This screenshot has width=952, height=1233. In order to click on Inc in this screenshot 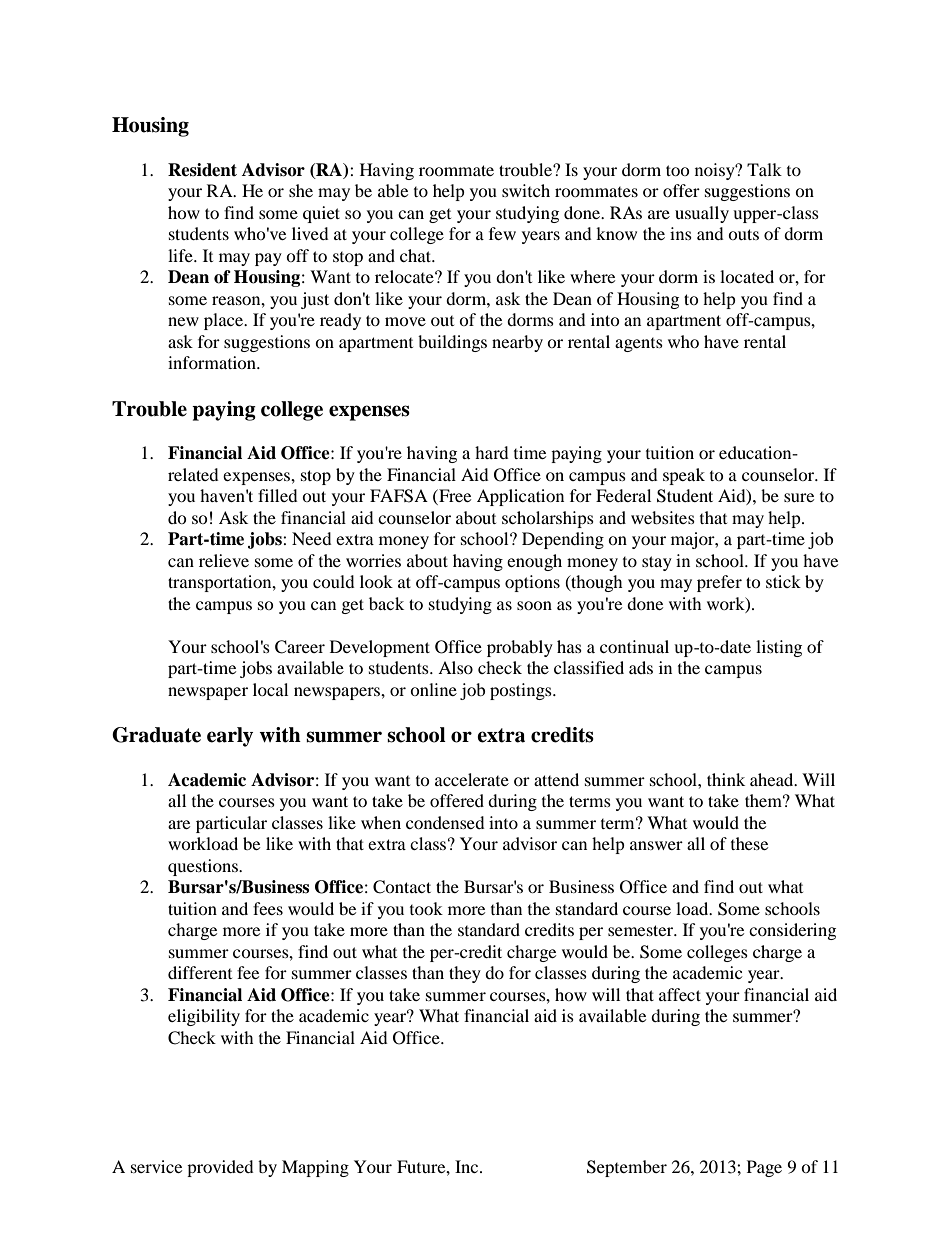, I will do `click(468, 1166)`.
